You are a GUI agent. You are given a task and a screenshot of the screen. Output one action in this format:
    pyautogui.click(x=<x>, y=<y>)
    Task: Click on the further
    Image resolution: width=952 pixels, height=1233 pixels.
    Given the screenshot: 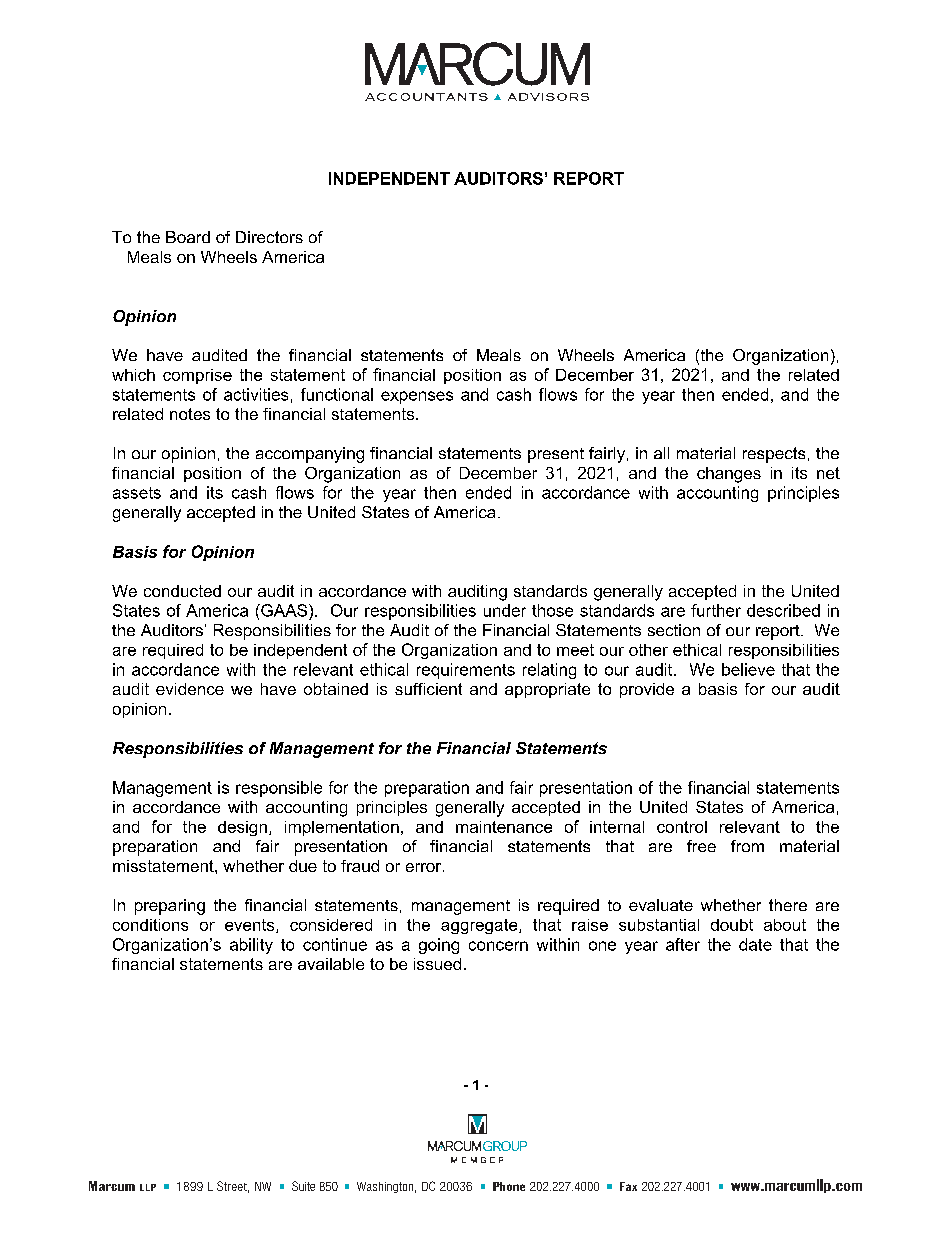 What is the action you would take?
    pyautogui.click(x=716, y=610)
